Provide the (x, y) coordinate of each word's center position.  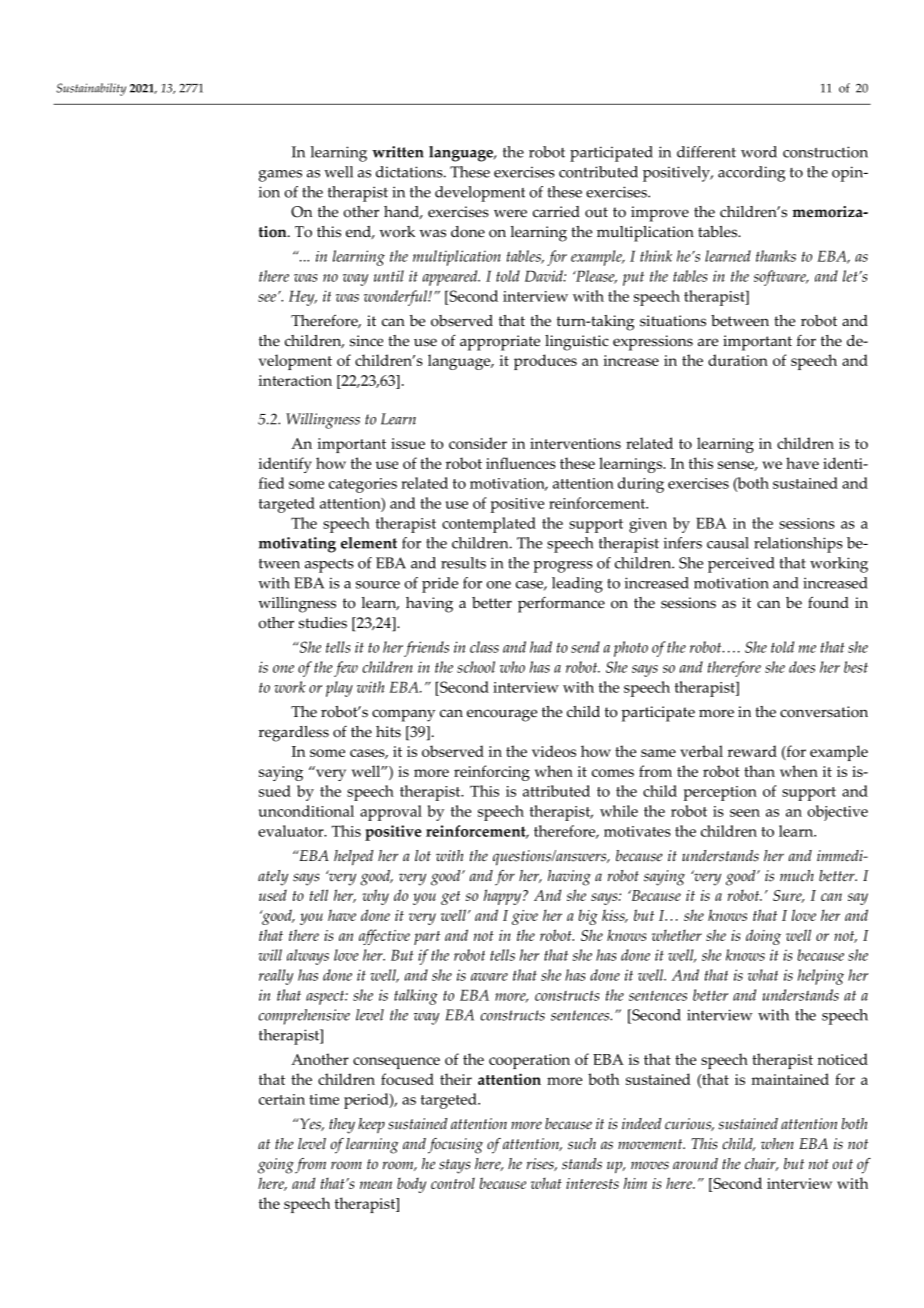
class (484, 647)
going (276, 1166)
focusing (455, 1146)
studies (323, 623)
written (398, 152)
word (759, 152)
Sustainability (91, 89)
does (802, 667)
